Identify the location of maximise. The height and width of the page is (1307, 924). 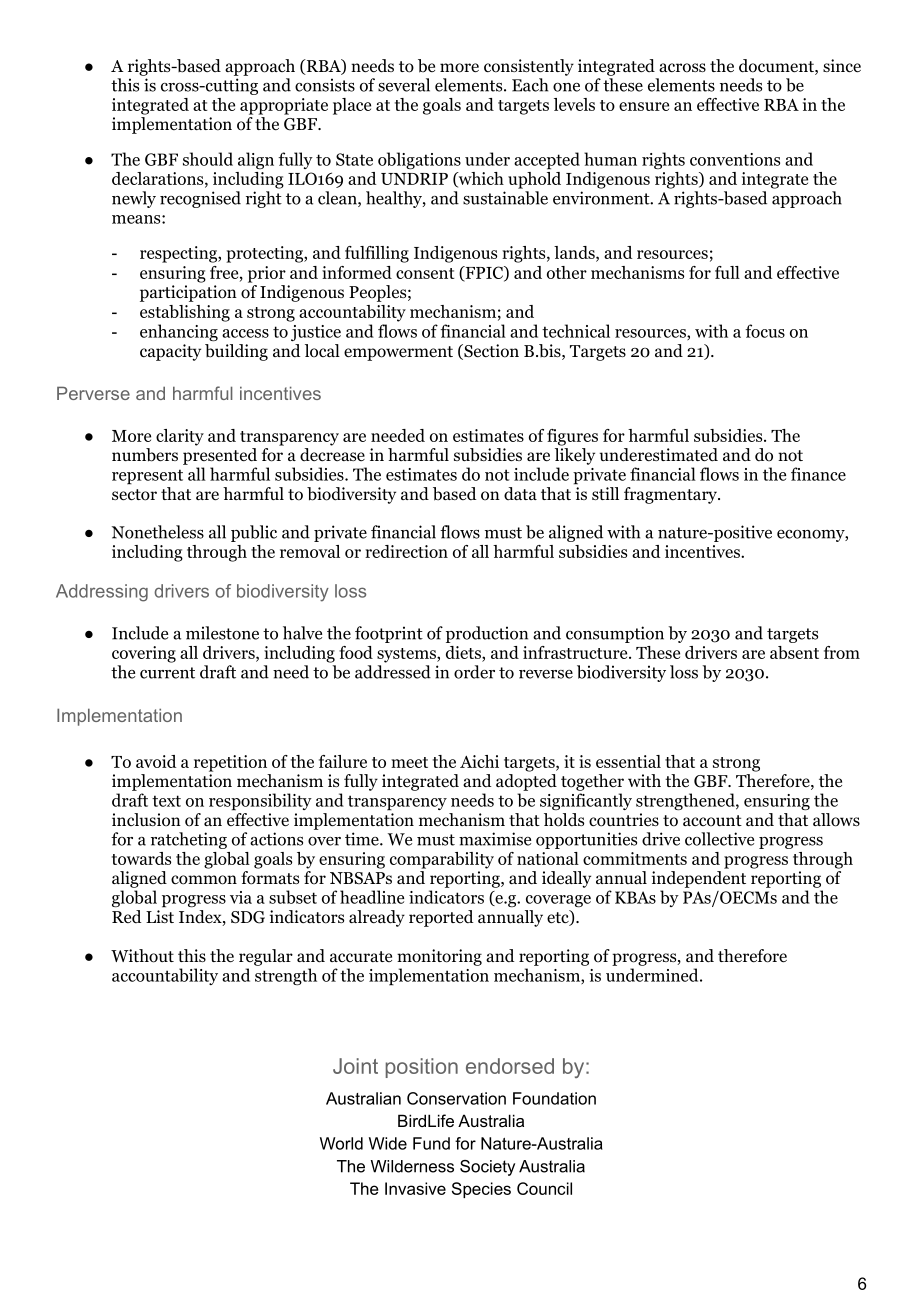
(495, 839).
